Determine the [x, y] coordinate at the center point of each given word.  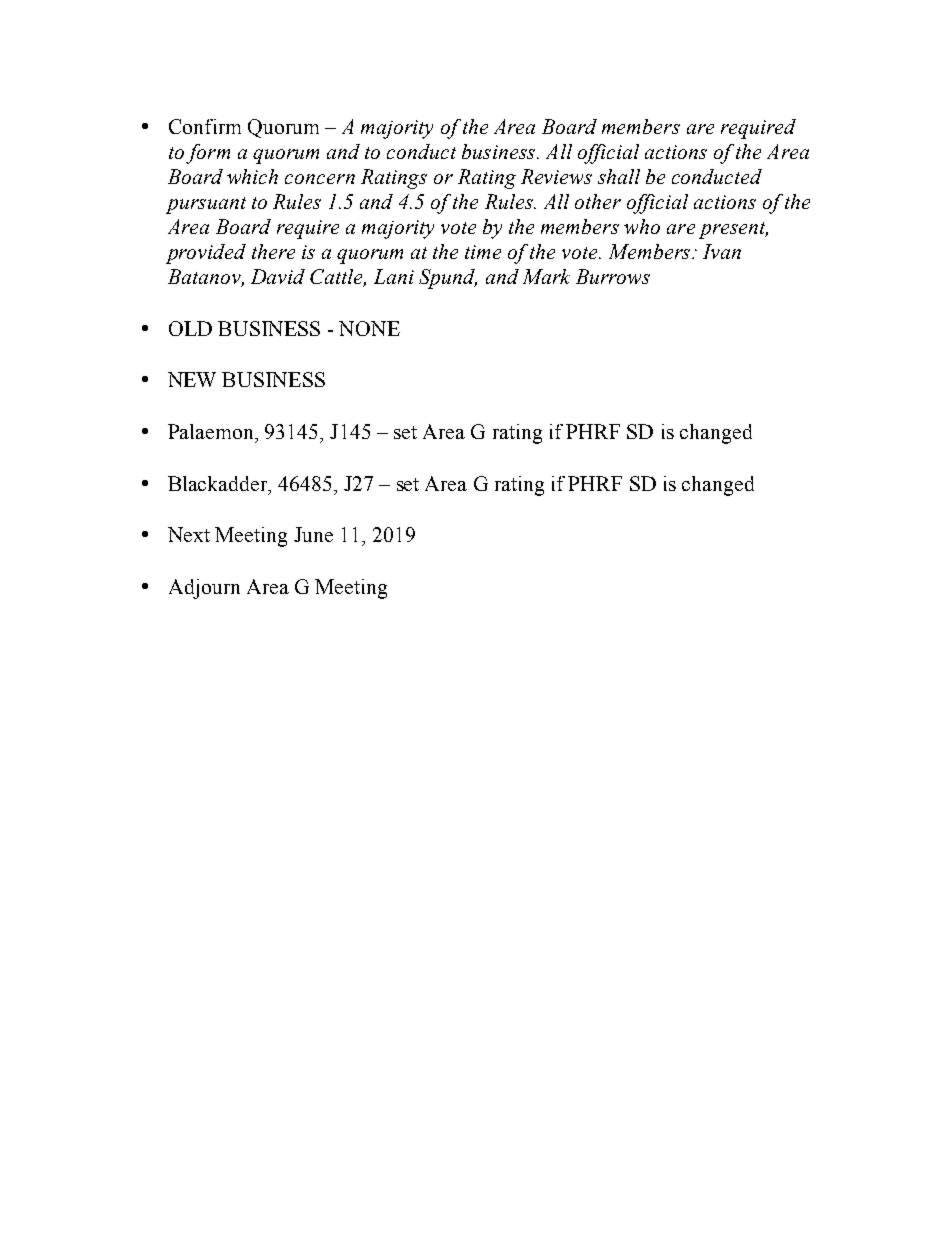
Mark [546, 276]
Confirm [205, 126]
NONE [369, 328]
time [483, 252]
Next [189, 534]
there [273, 251]
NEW [192, 379]
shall [619, 176]
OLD [190, 328]
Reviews [556, 176]
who [642, 226]
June [313, 534]
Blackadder [219, 485]
